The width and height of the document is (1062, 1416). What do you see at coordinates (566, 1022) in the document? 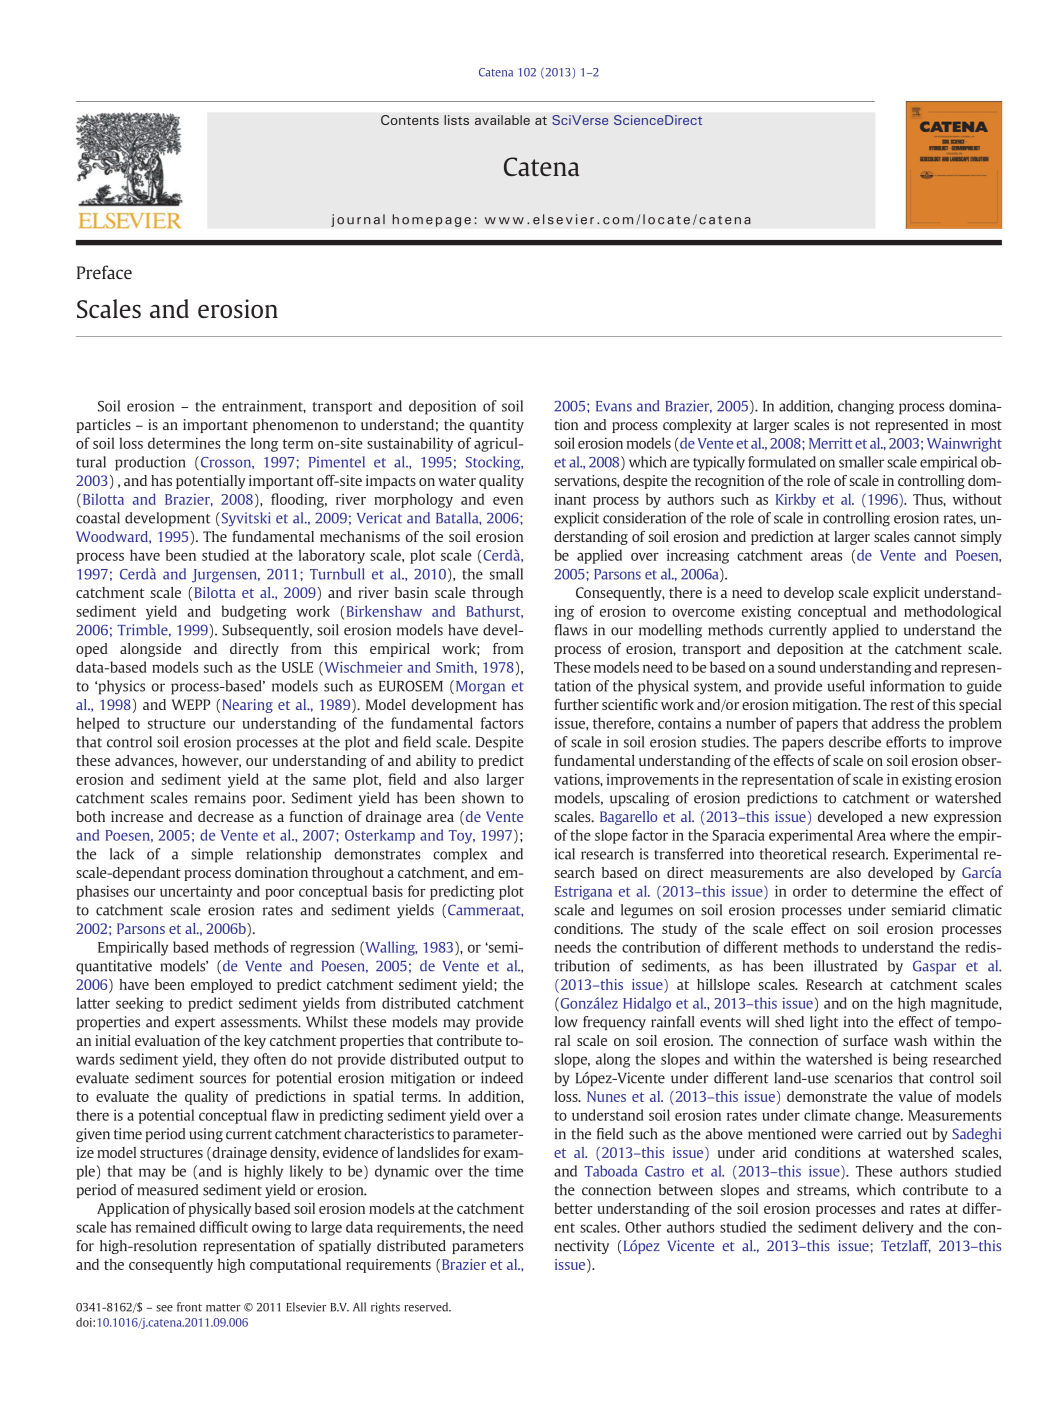
I see `low` at bounding box center [566, 1022].
